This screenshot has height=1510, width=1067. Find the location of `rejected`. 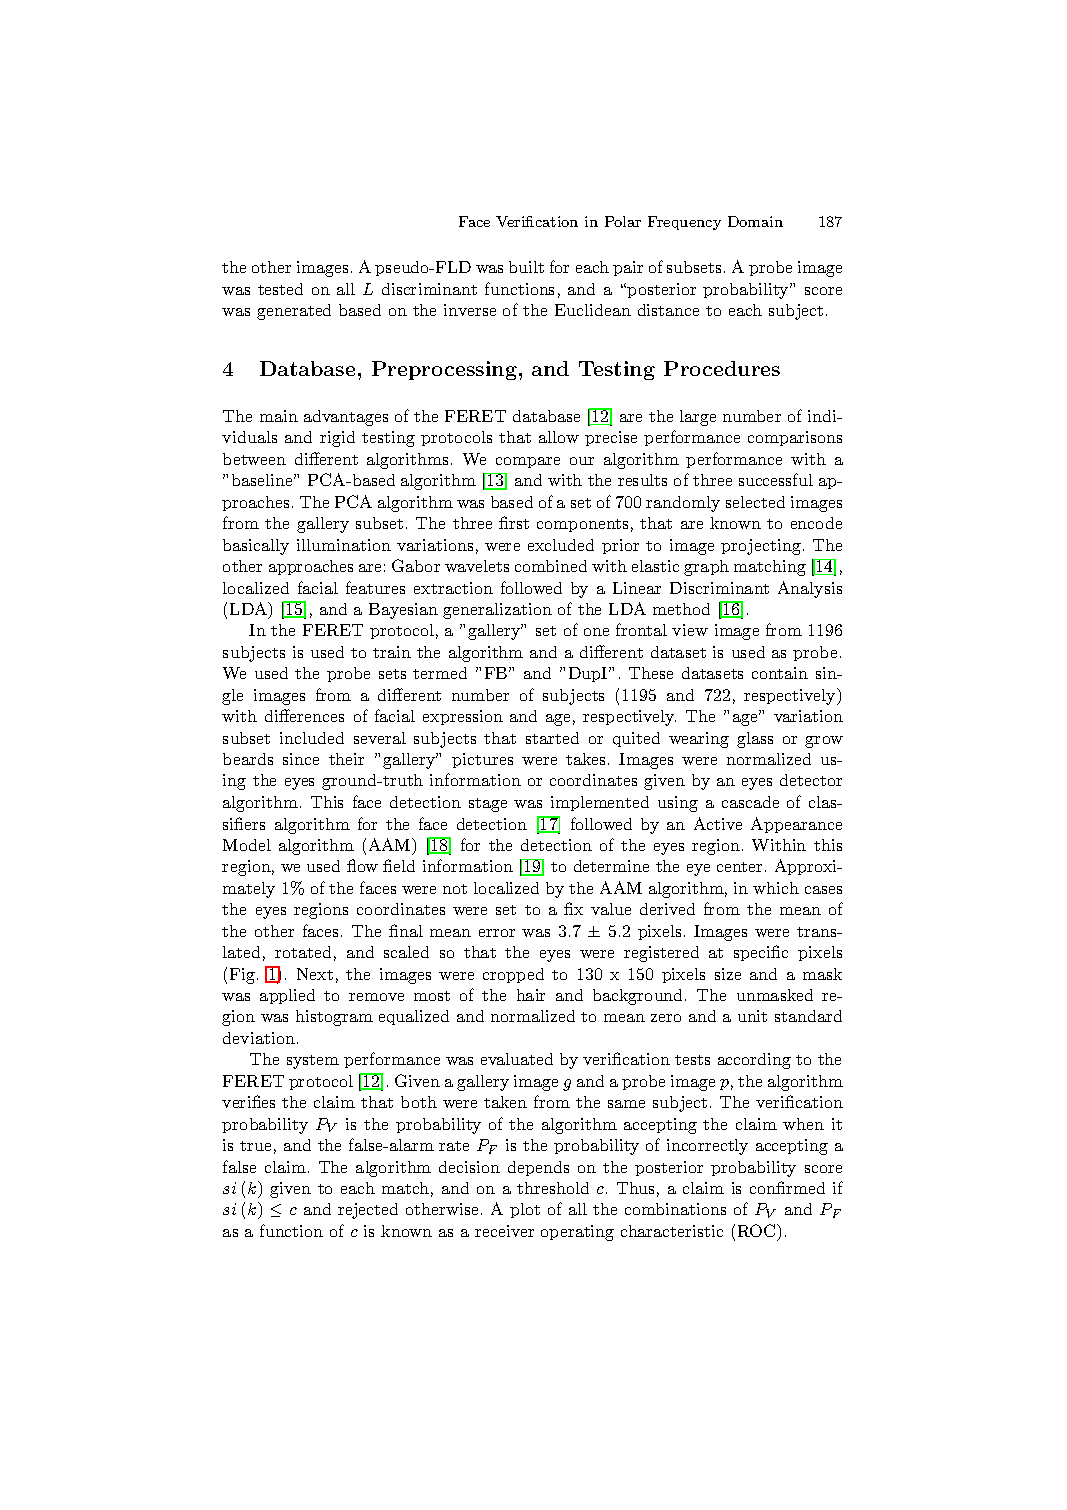

rejected is located at coordinates (368, 1211).
